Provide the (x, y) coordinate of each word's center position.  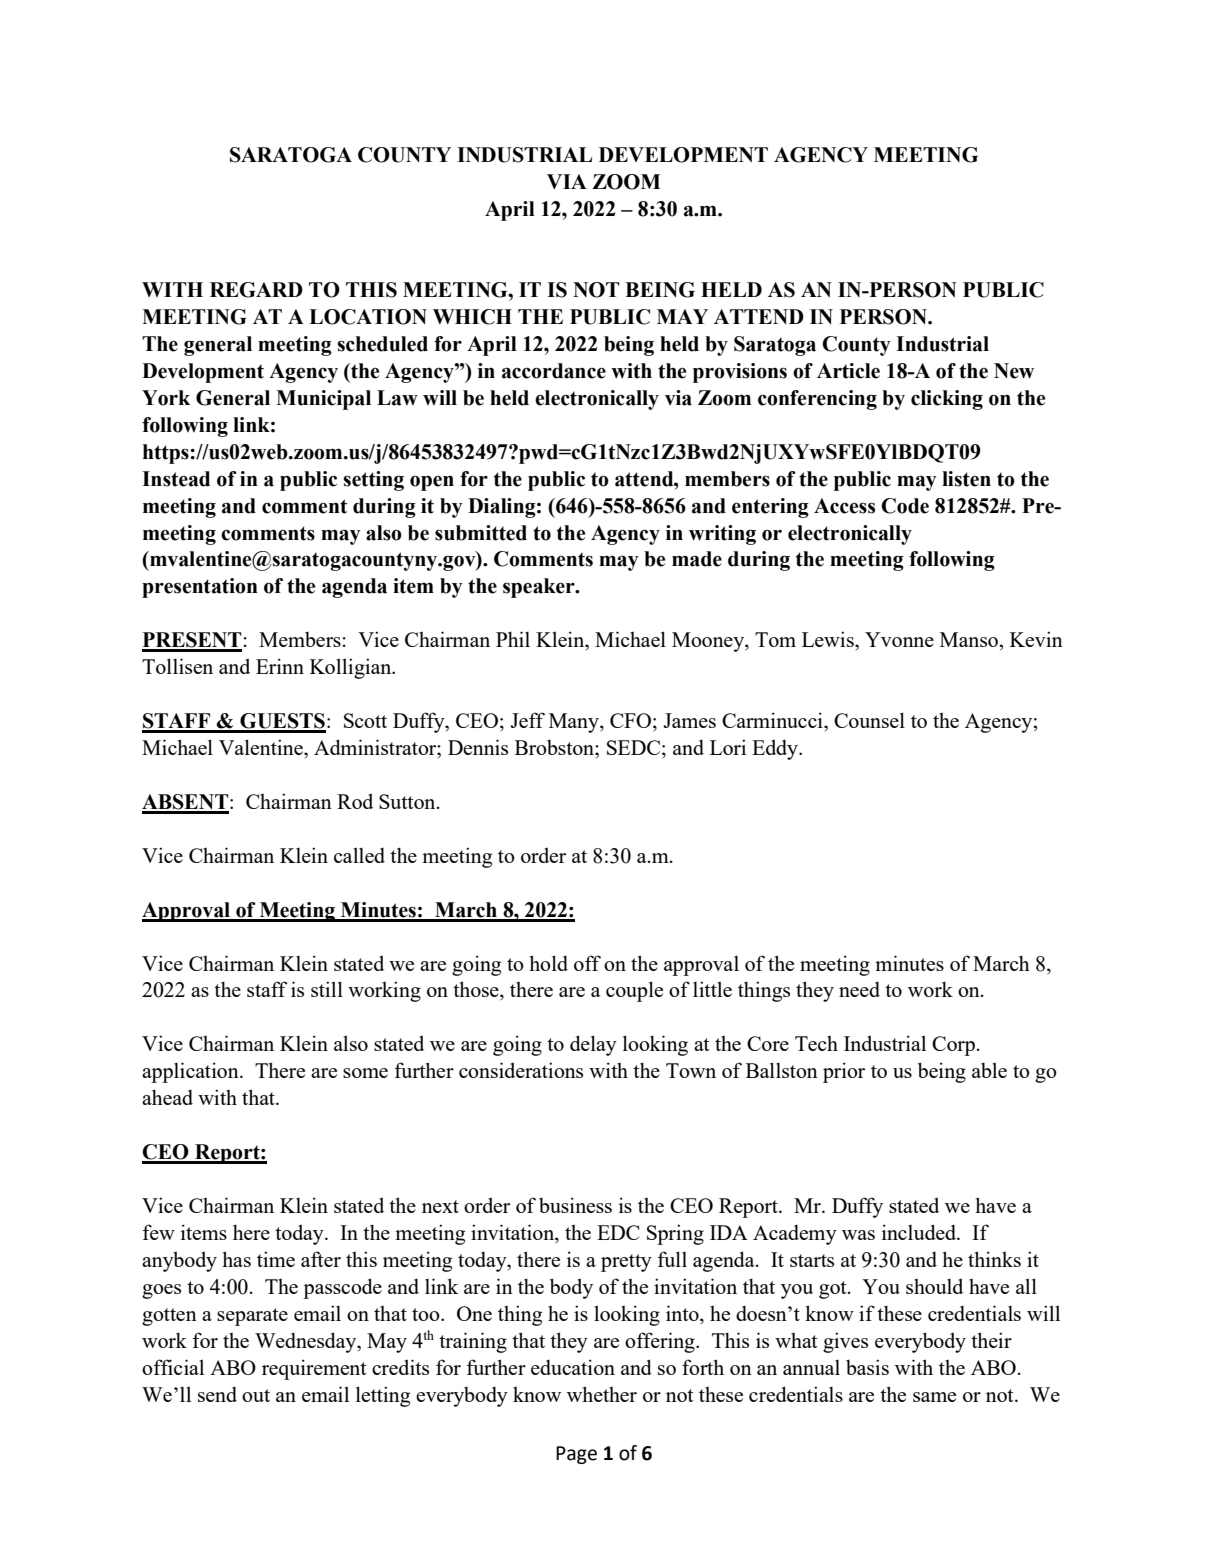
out (256, 1395)
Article (848, 371)
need (859, 989)
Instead (176, 479)
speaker (540, 588)
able (989, 1070)
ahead (167, 1097)
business (575, 1205)
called (359, 855)
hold (548, 963)
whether (602, 1394)
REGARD (256, 290)
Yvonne (899, 639)
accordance (554, 371)
